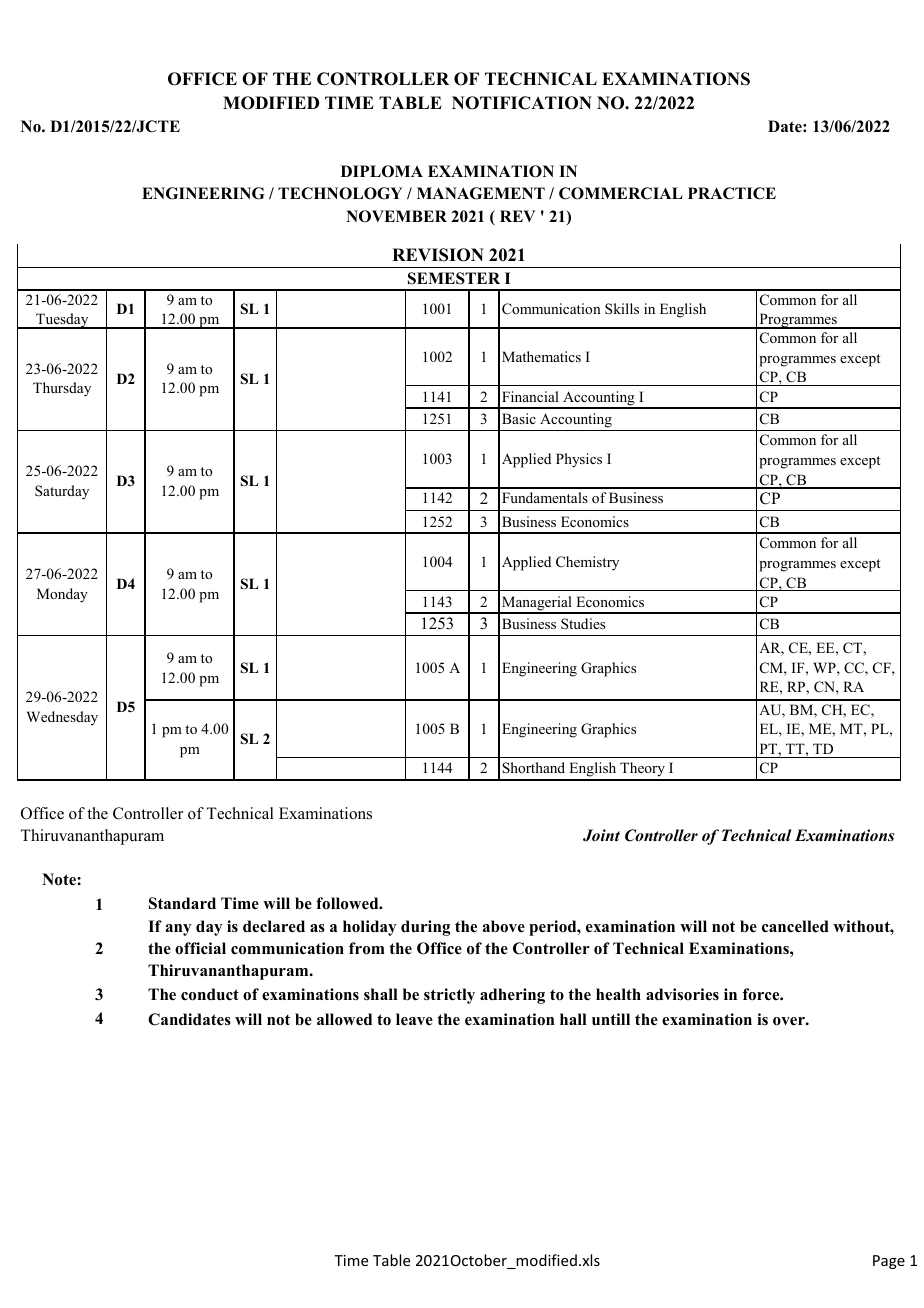  What do you see at coordinates (889, 1262) in the screenshot?
I see `Page` at bounding box center [889, 1262].
